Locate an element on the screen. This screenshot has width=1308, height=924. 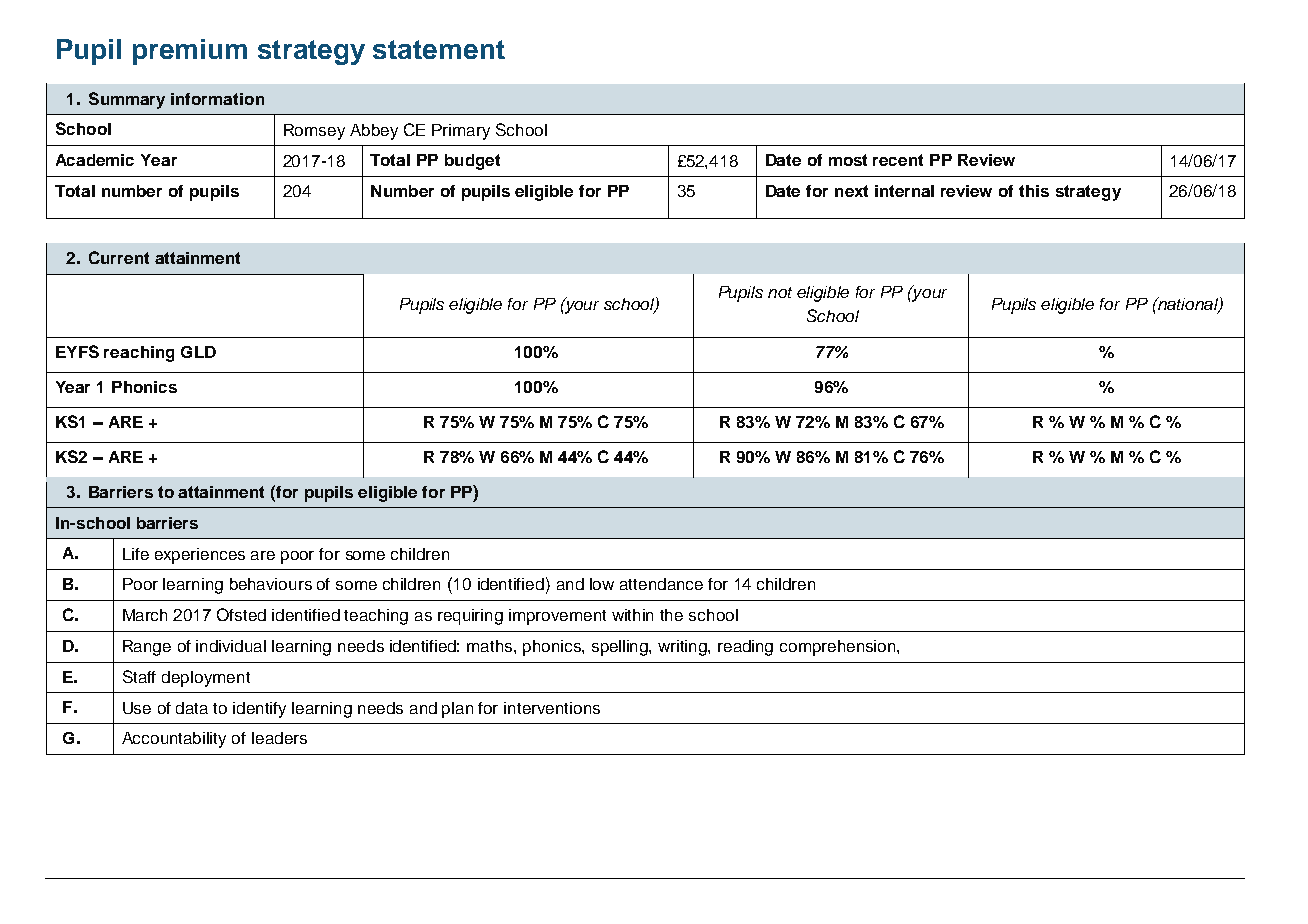
Current is located at coordinates (119, 257).
